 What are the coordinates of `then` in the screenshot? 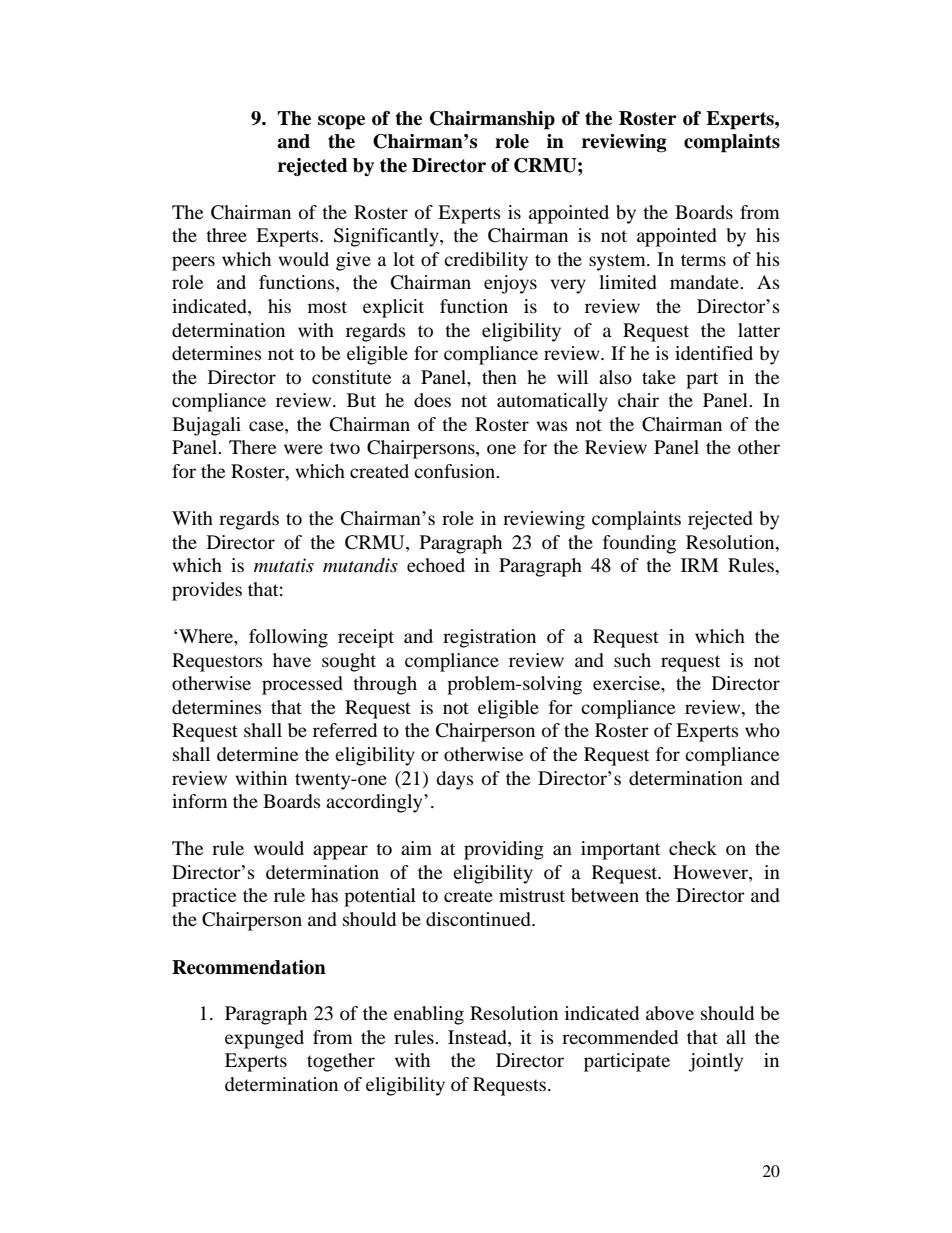 It's located at (499, 377).
